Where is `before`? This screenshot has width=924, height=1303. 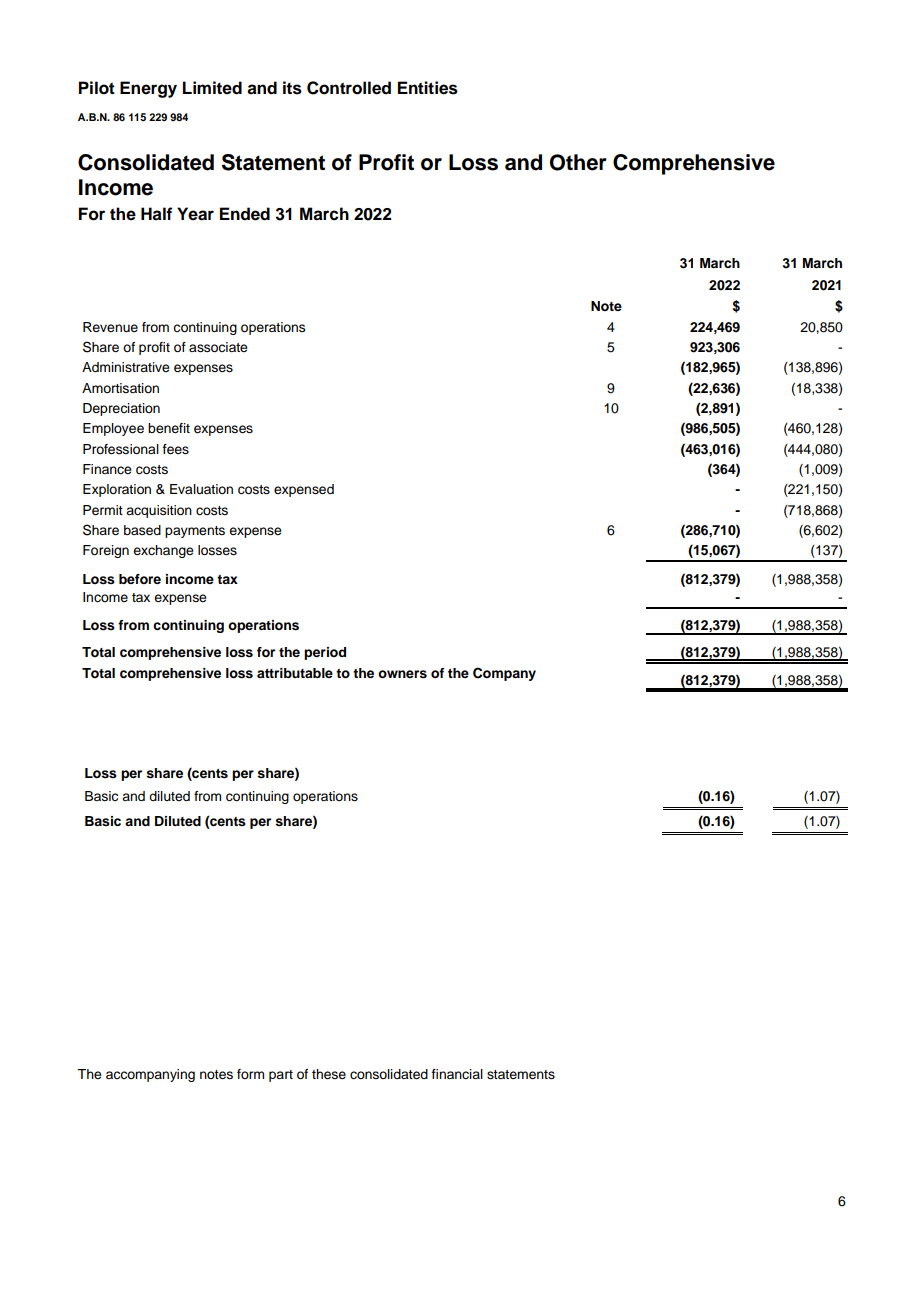 before is located at coordinates (140, 579).
